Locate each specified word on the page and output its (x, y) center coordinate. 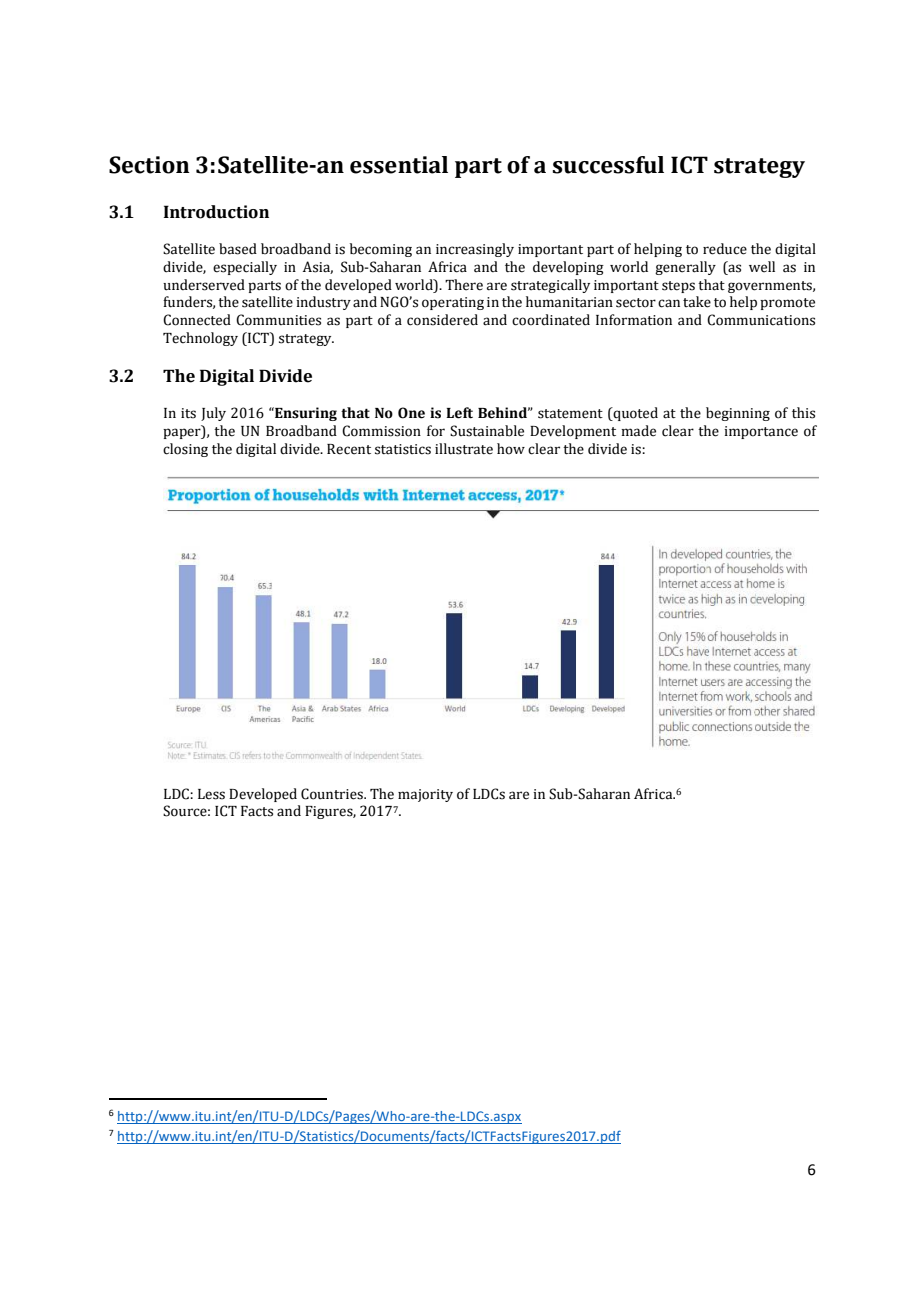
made (638, 431)
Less (211, 794)
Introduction (216, 212)
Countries (333, 794)
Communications (761, 320)
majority (425, 795)
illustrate (464, 449)
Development (573, 432)
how (511, 449)
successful (608, 165)
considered (442, 320)
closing (185, 450)
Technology (200, 339)
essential (399, 165)
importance (761, 432)
